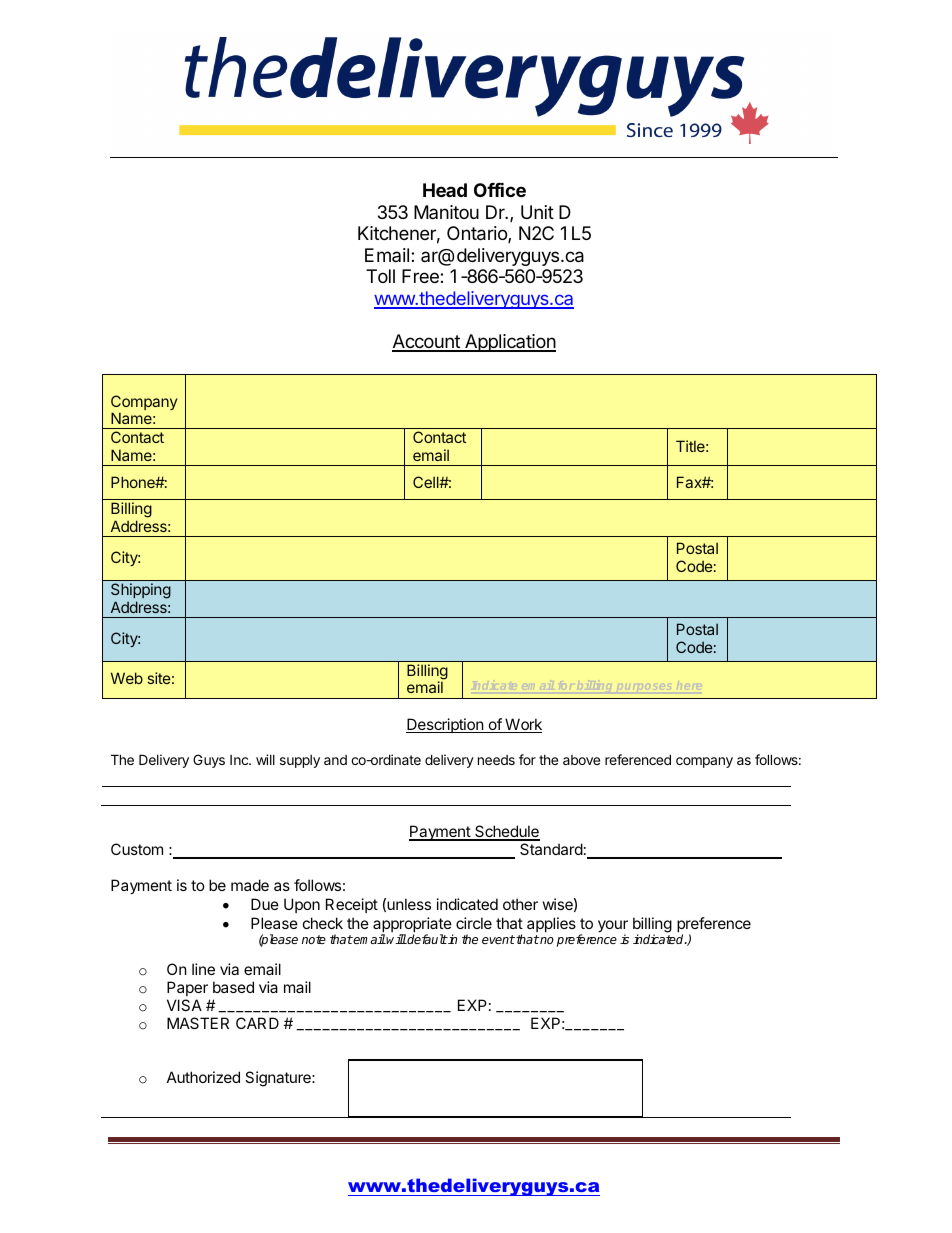 Image resolution: width=952 pixels, height=1233 pixels. What do you see at coordinates (380, 276) in the image?
I see `Toll` at bounding box center [380, 276].
